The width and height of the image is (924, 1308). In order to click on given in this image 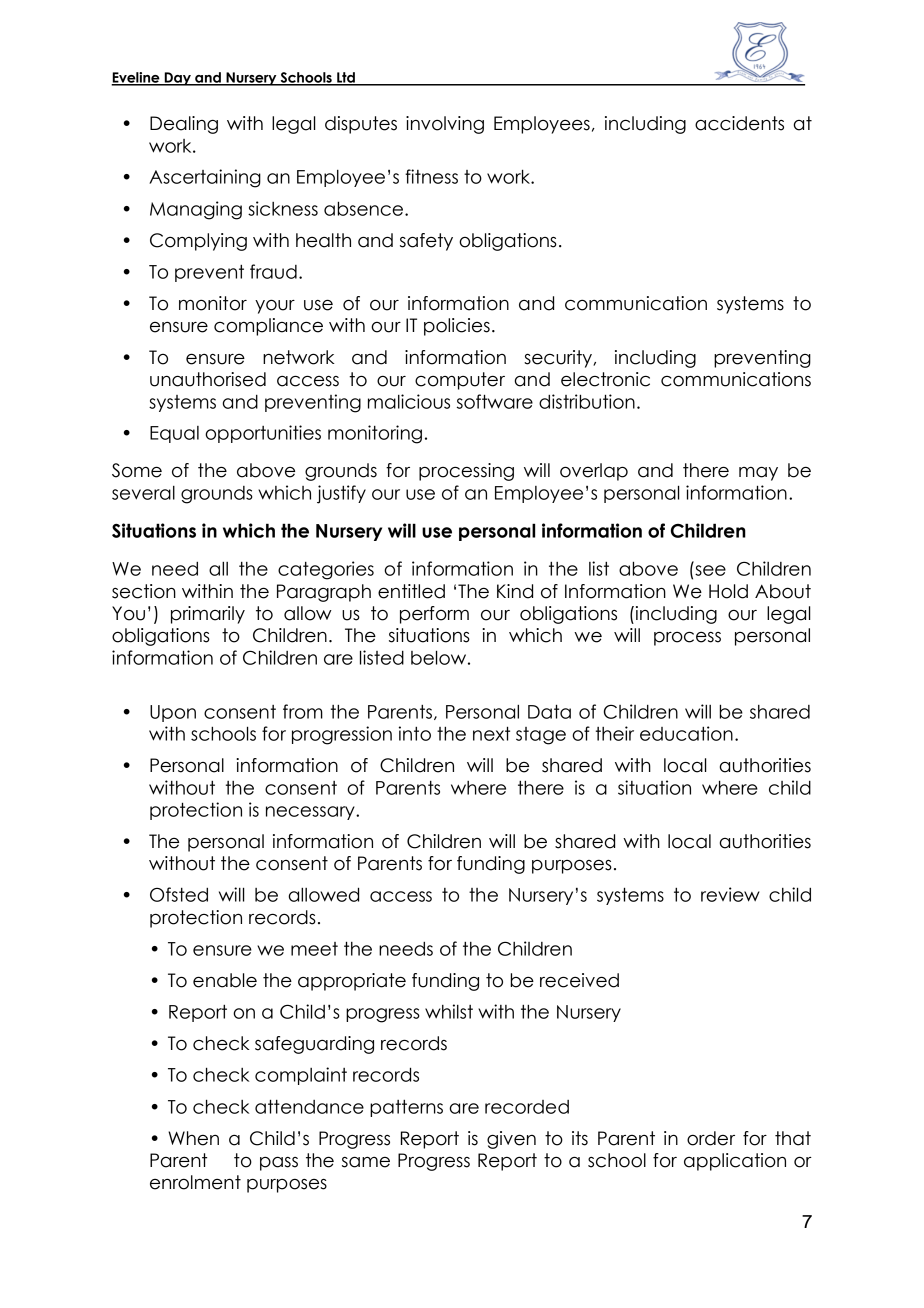, I will do `click(511, 1140)`.
